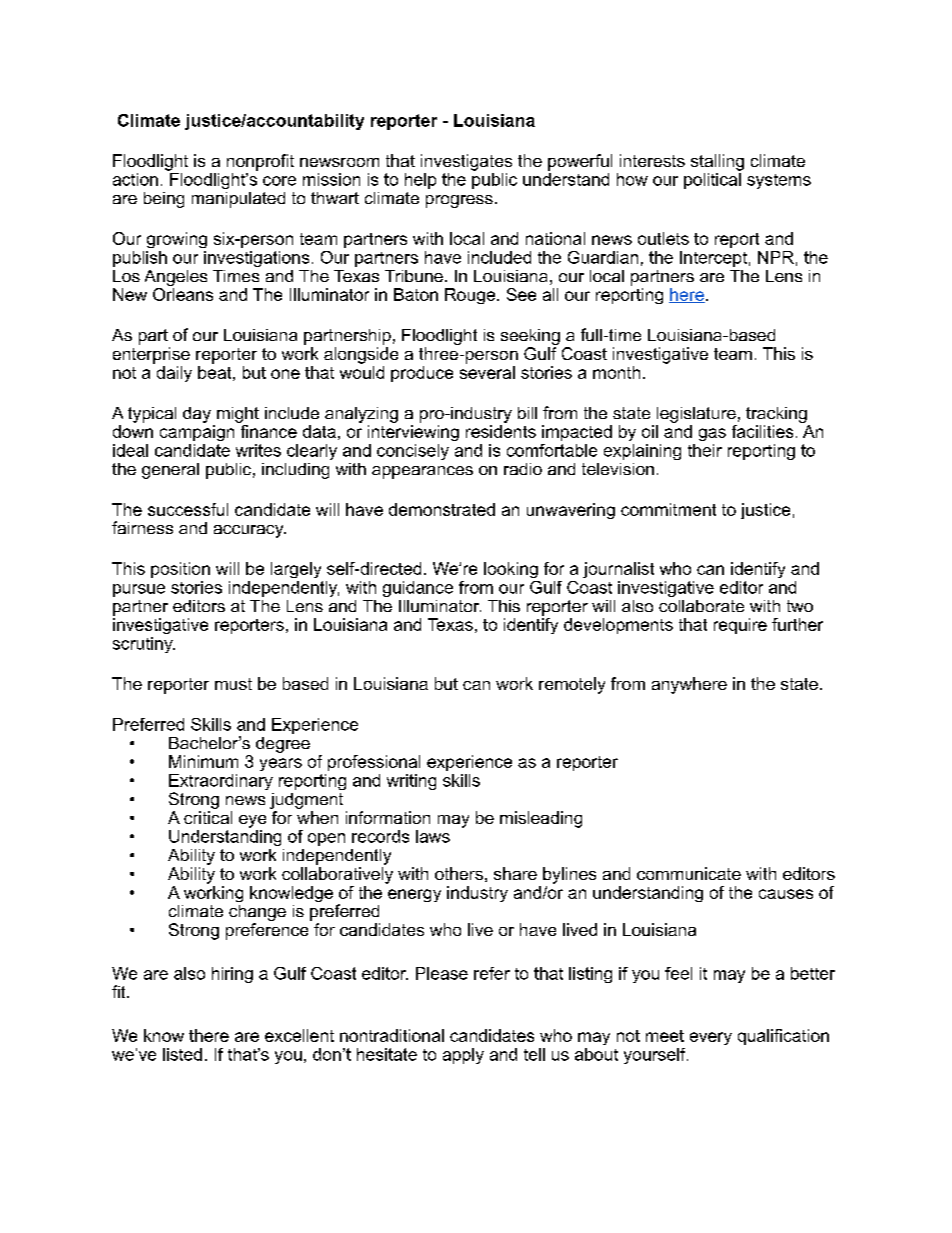  What do you see at coordinates (459, 201) in the screenshot?
I see `progress` at bounding box center [459, 201].
